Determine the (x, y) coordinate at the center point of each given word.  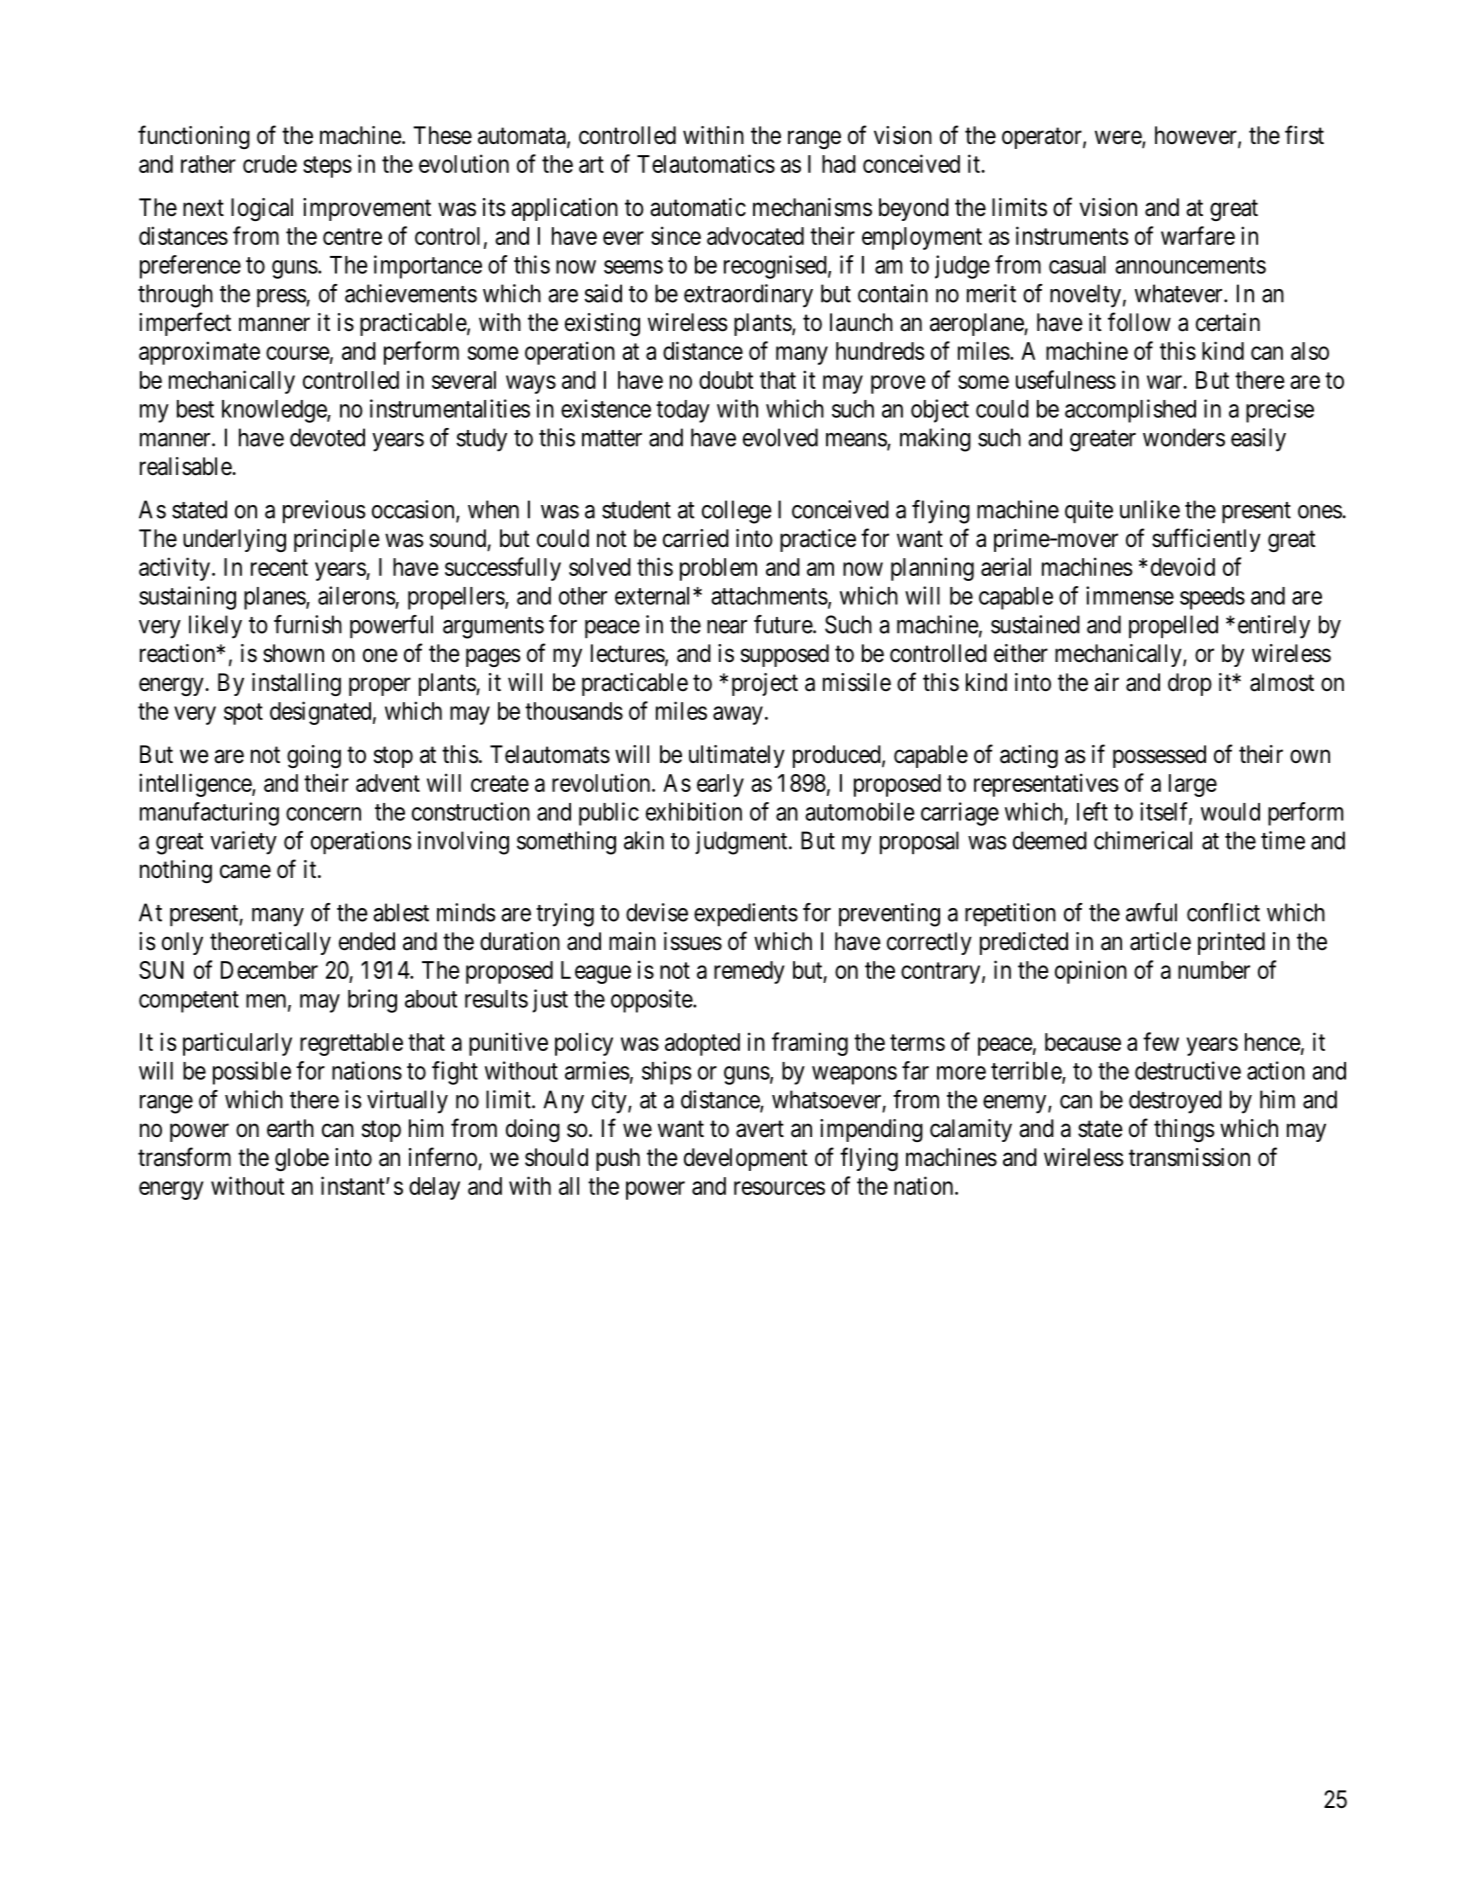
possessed (1159, 756)
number (1214, 970)
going (314, 756)
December (269, 970)
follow (1139, 322)
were (1119, 138)
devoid (1183, 566)
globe (302, 1159)
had (839, 164)
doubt (726, 380)
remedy (749, 972)
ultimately (737, 756)
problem (718, 569)
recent (279, 567)
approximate (199, 353)
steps (327, 167)
